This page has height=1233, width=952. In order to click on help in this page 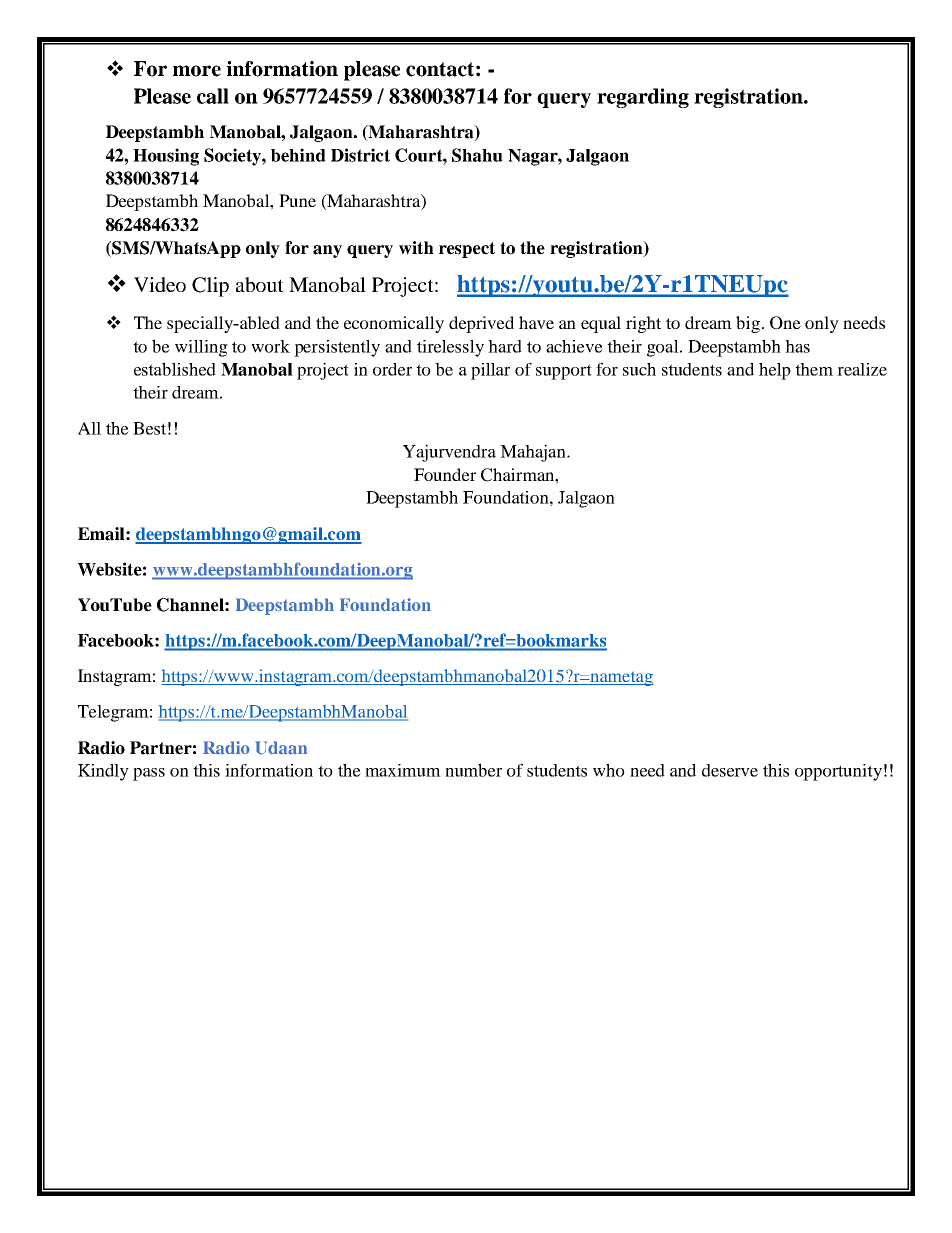, I will do `click(775, 371)`.
